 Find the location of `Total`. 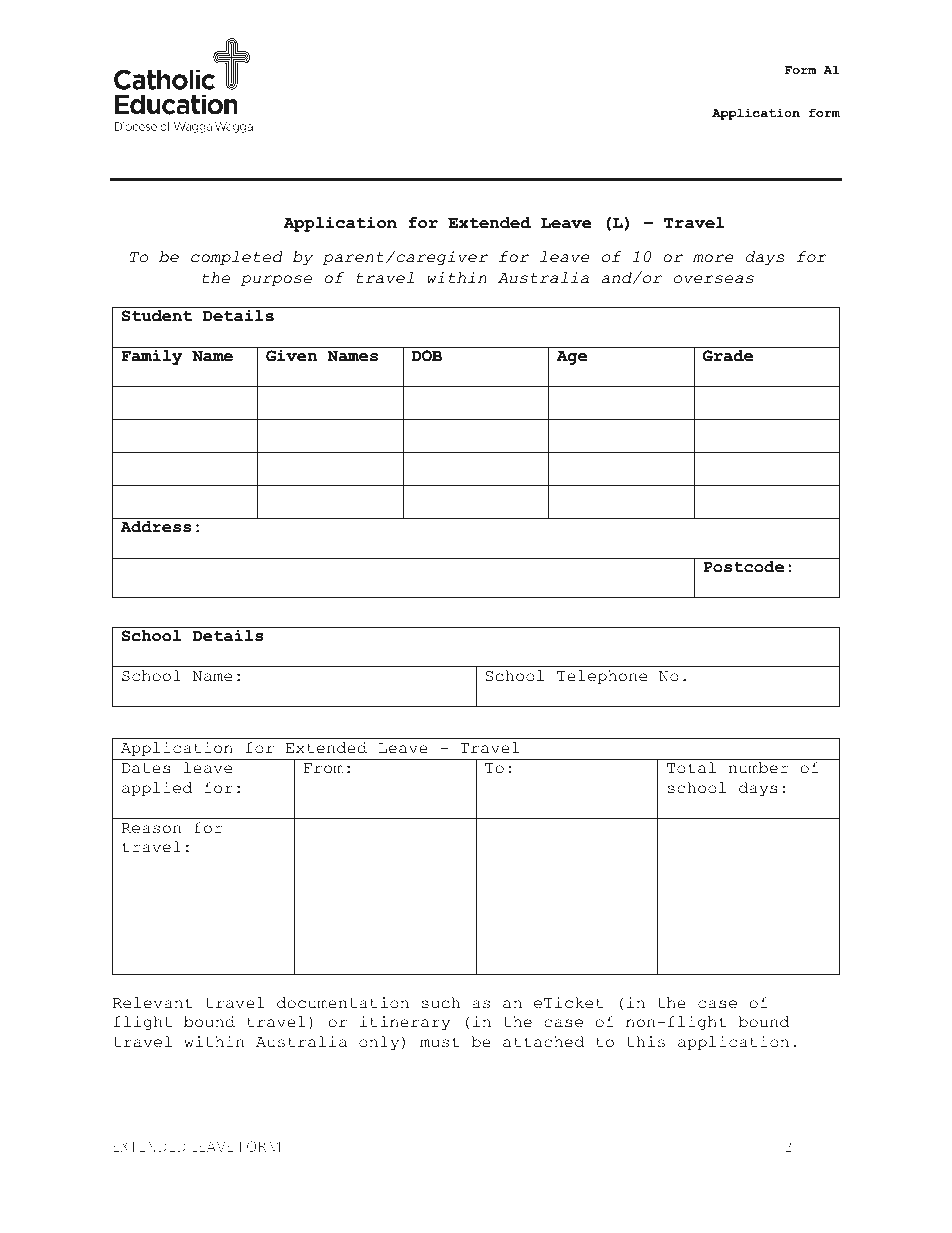

Total is located at coordinates (691, 768).
